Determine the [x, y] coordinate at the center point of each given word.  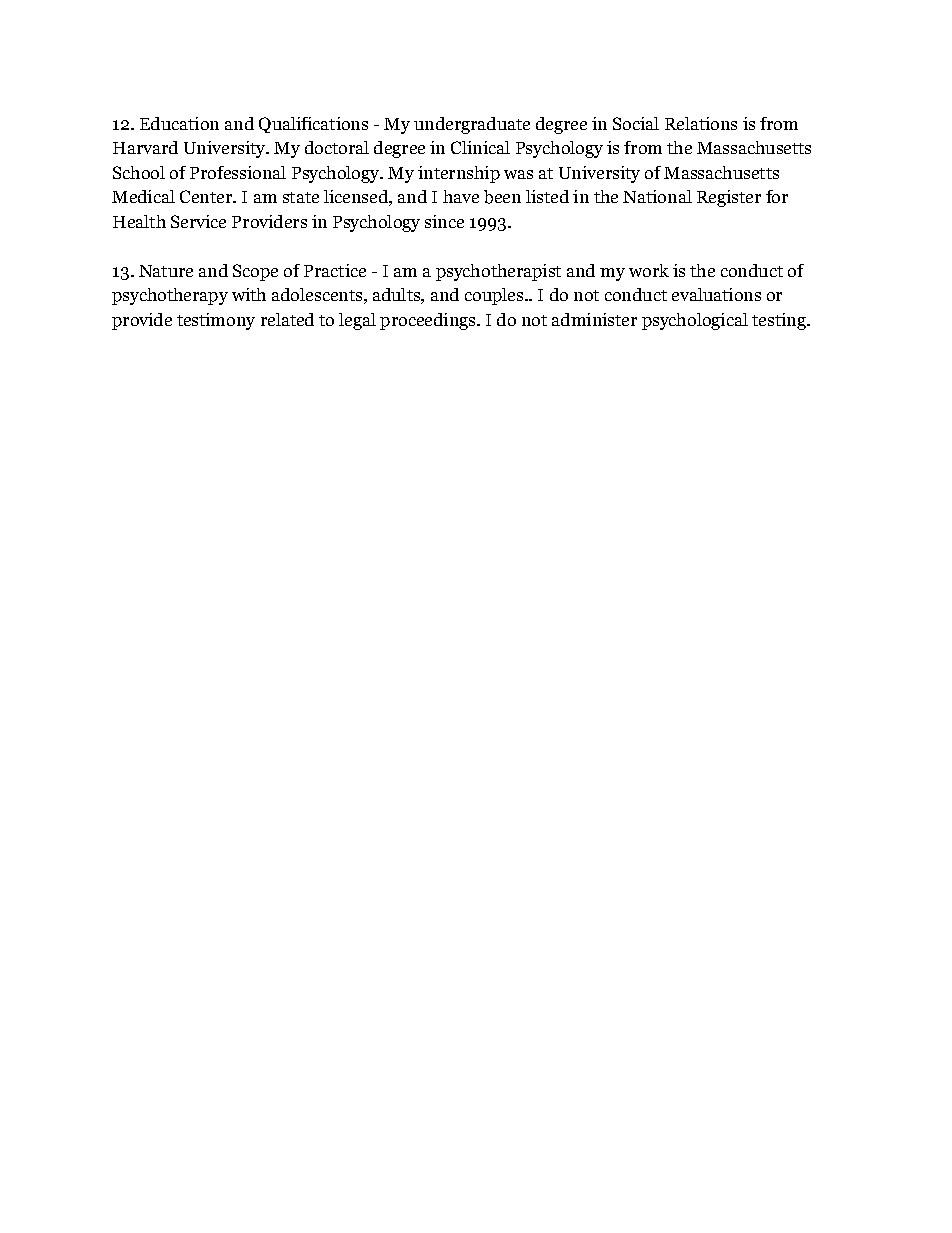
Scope [255, 272]
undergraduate [472, 125]
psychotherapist [498, 272]
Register [729, 198]
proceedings [429, 321]
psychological [695, 321]
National [657, 196]
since [444, 221]
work [649, 270]
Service [198, 221]
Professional [238, 172]
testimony [216, 321]
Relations [701, 123]
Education [179, 123]
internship [459, 174]
